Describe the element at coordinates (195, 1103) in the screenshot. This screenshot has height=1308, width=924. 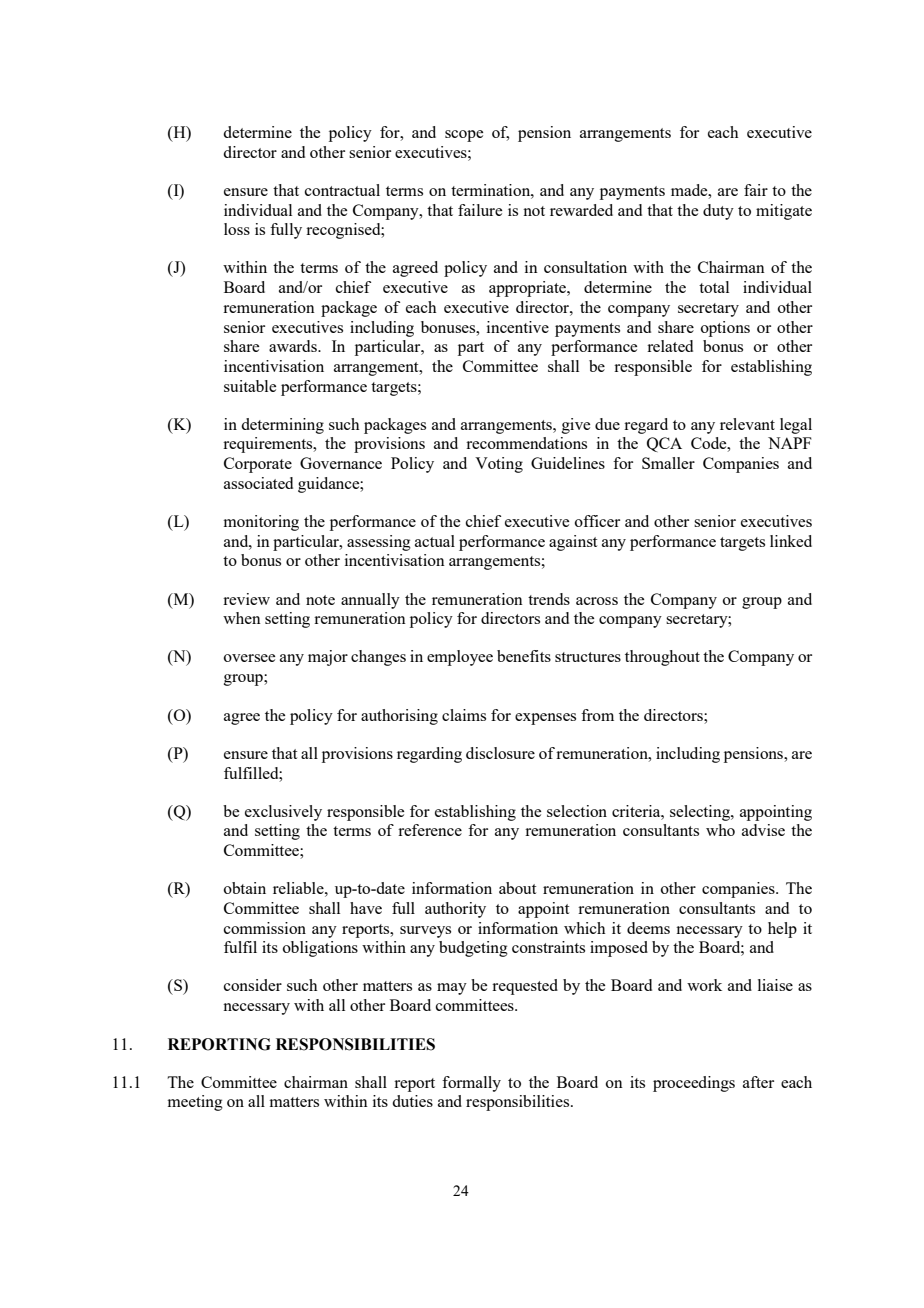
I see `meeting` at that location.
